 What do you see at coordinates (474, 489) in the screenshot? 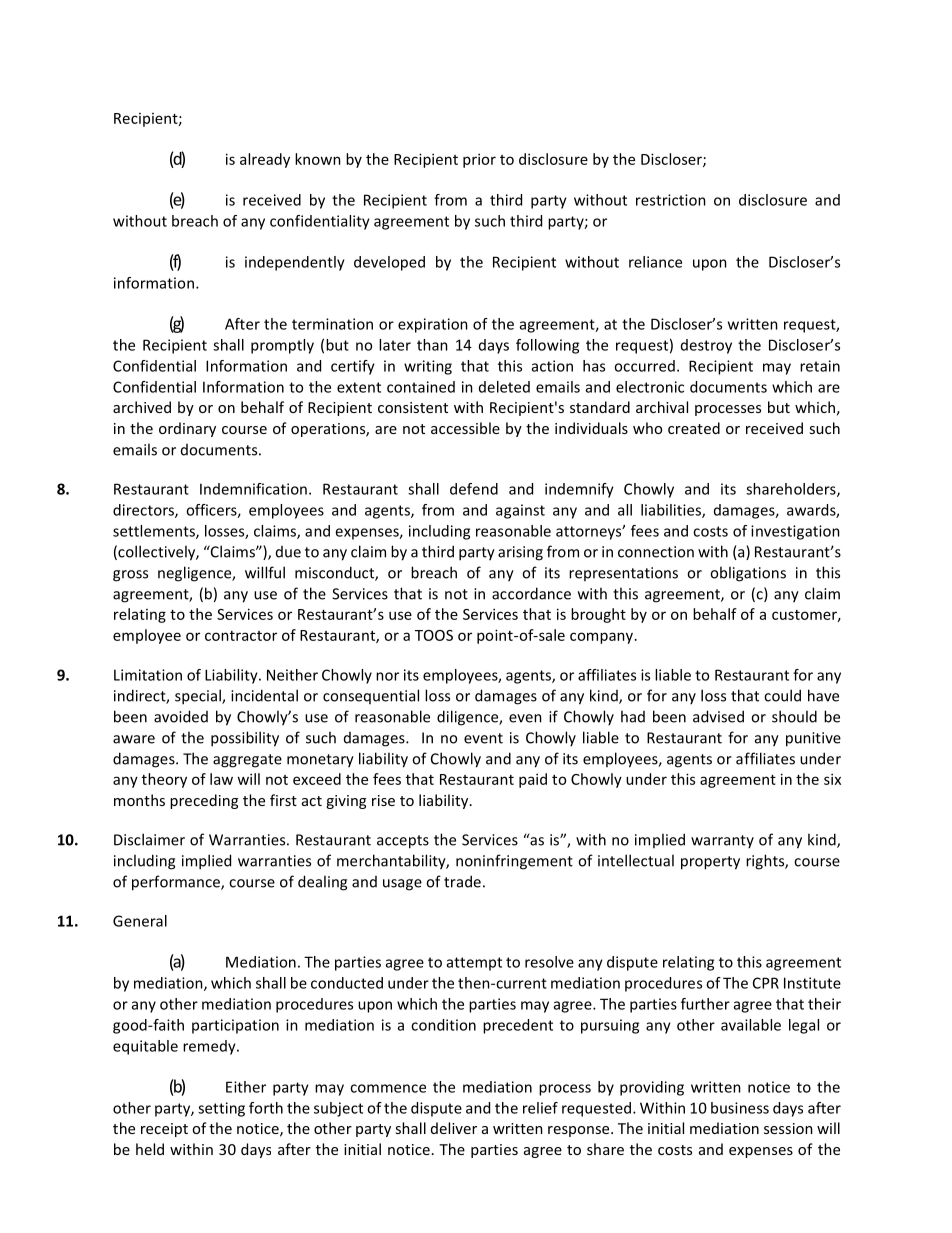
I see `defend` at bounding box center [474, 489].
